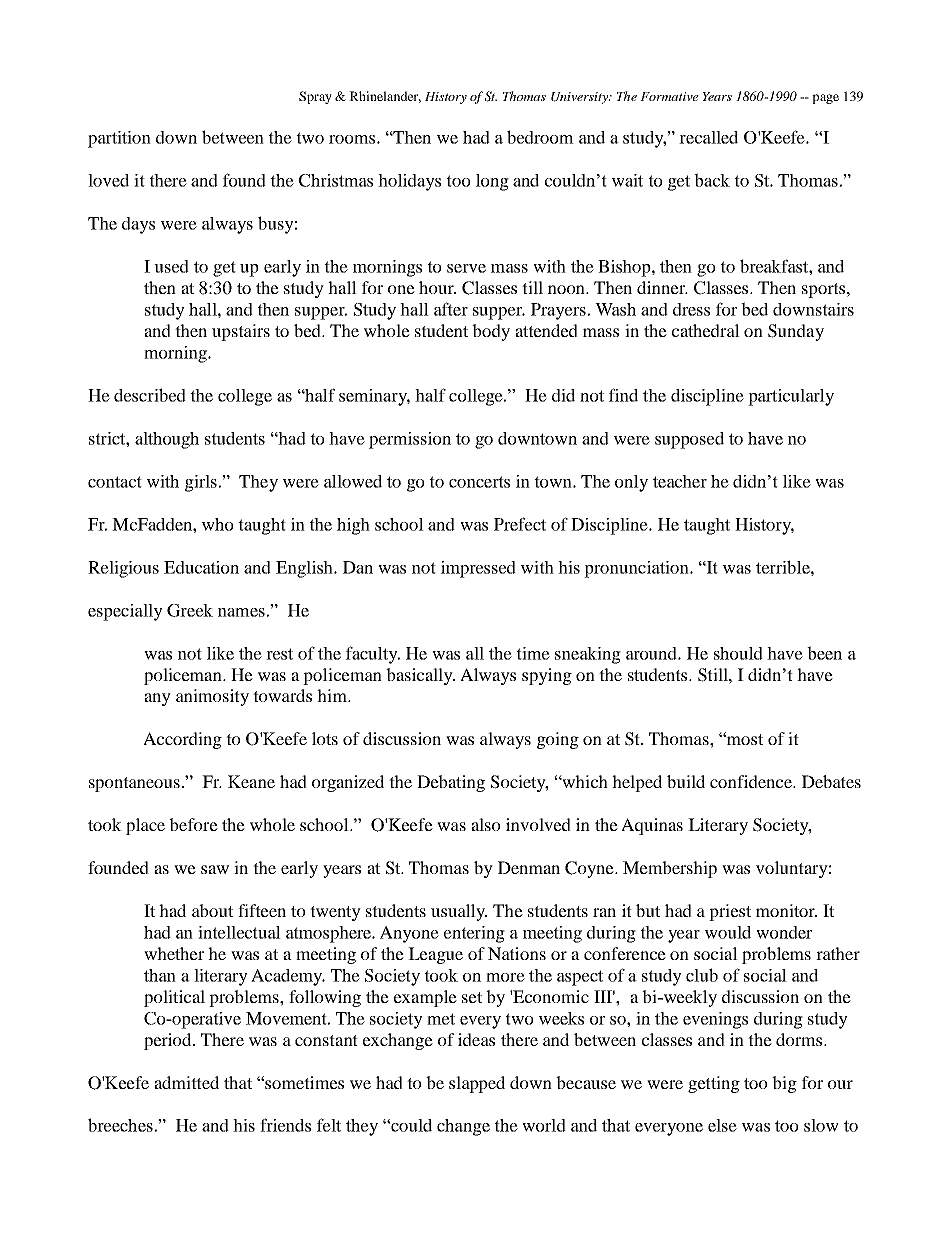  What do you see at coordinates (451, 783) in the image?
I see `Debating` at bounding box center [451, 783].
